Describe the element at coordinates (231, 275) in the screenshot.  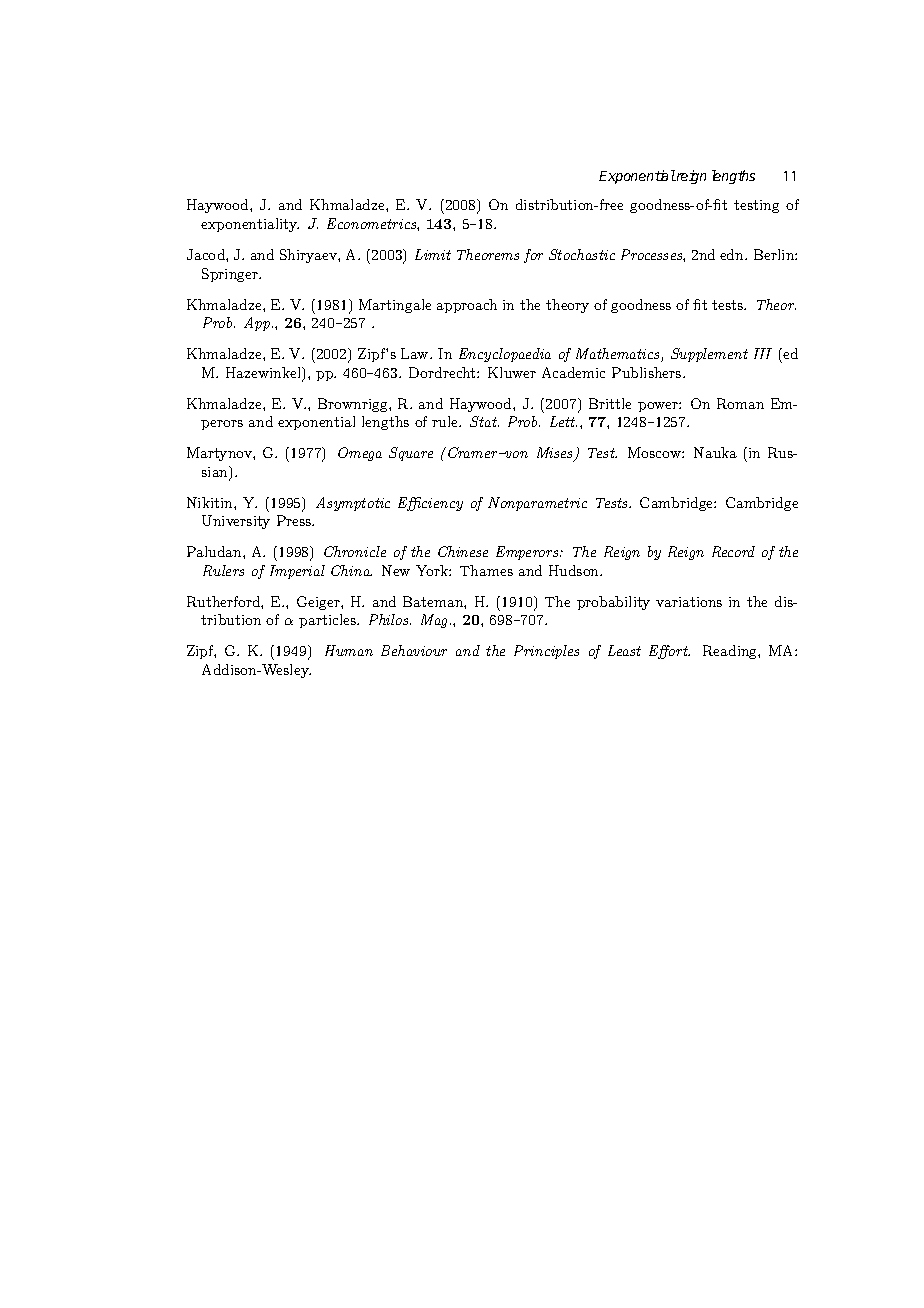
I see `Springer` at that location.
